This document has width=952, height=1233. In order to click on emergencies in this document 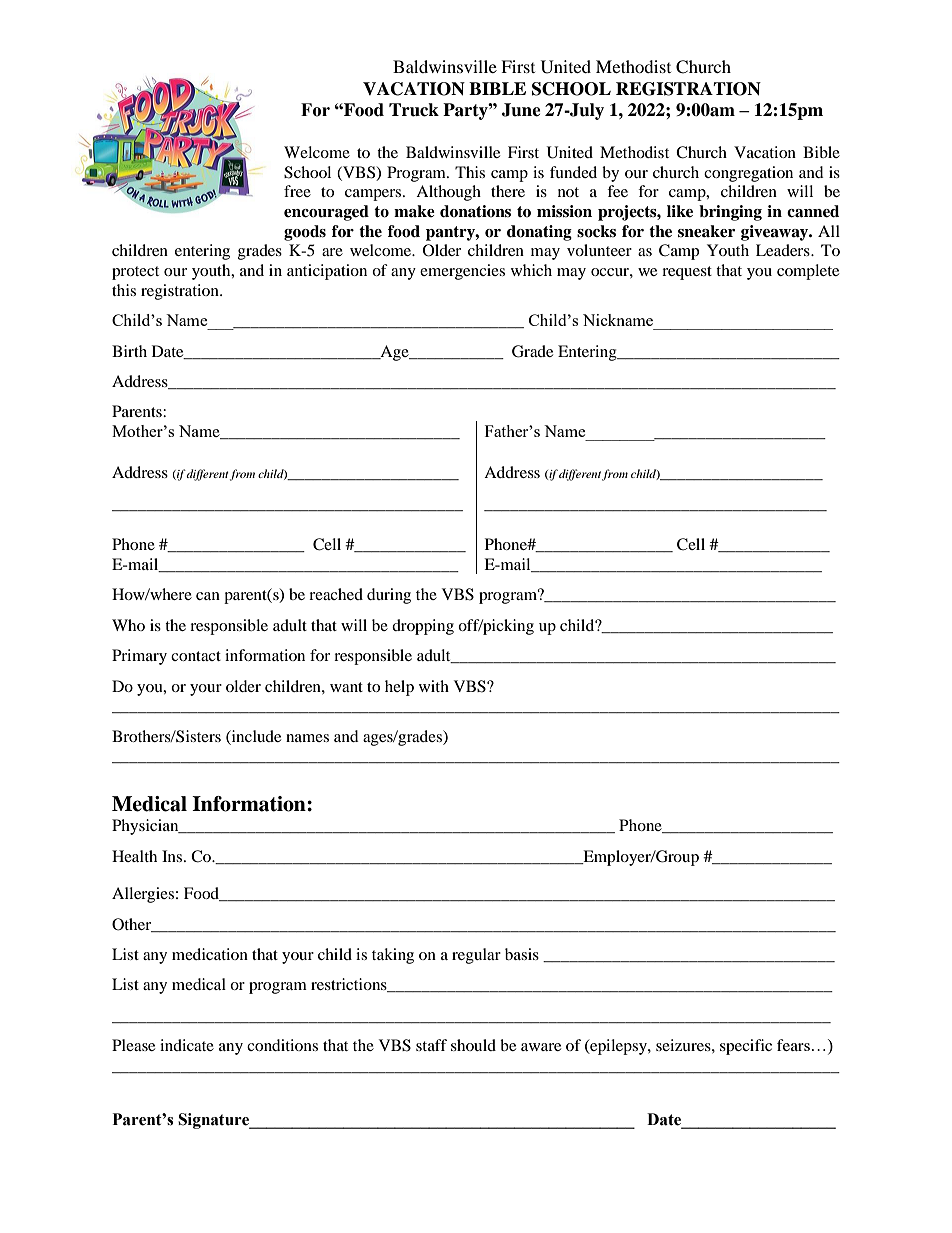, I will do `click(462, 272)`.
